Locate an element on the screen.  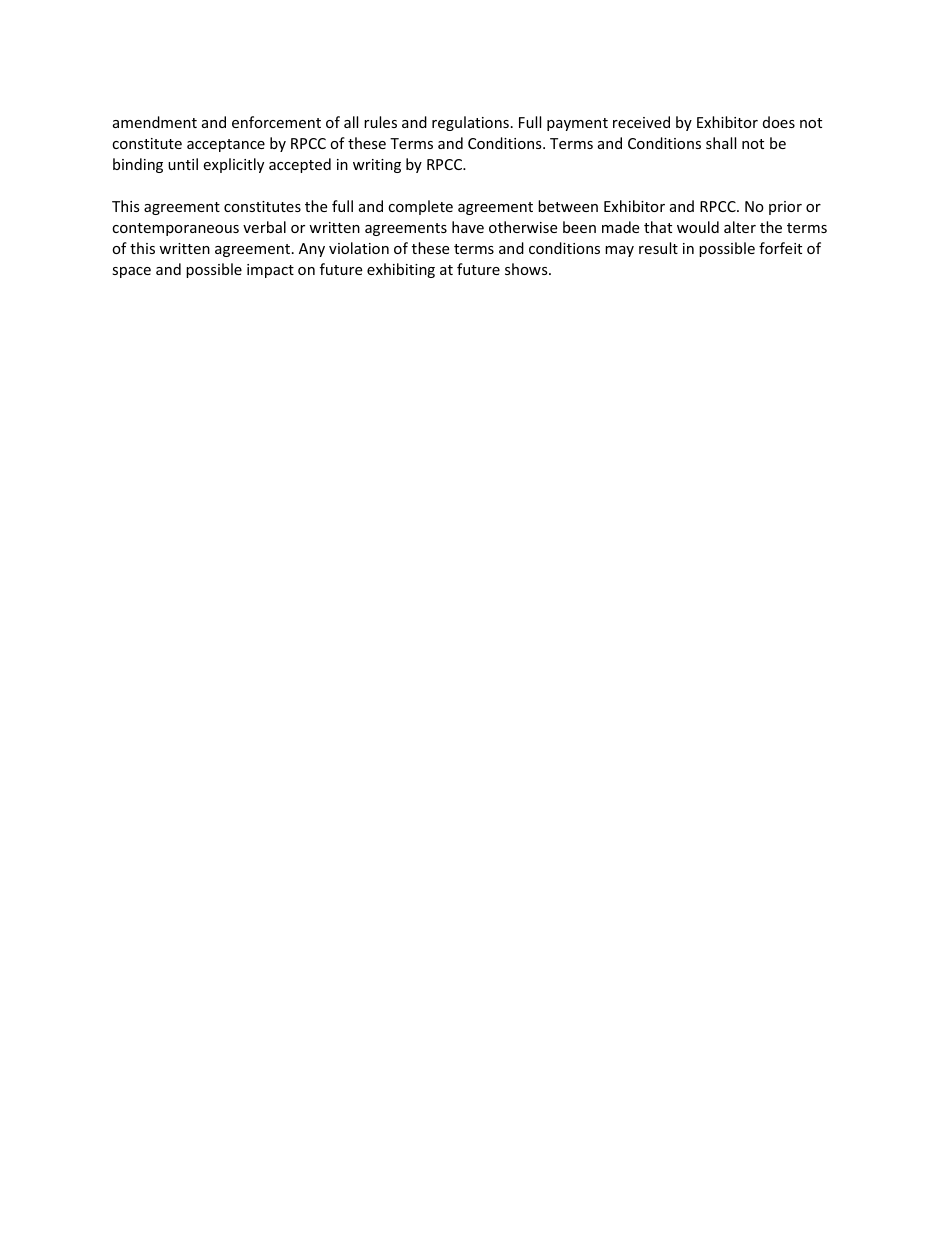
regulations is located at coordinates (470, 123).
